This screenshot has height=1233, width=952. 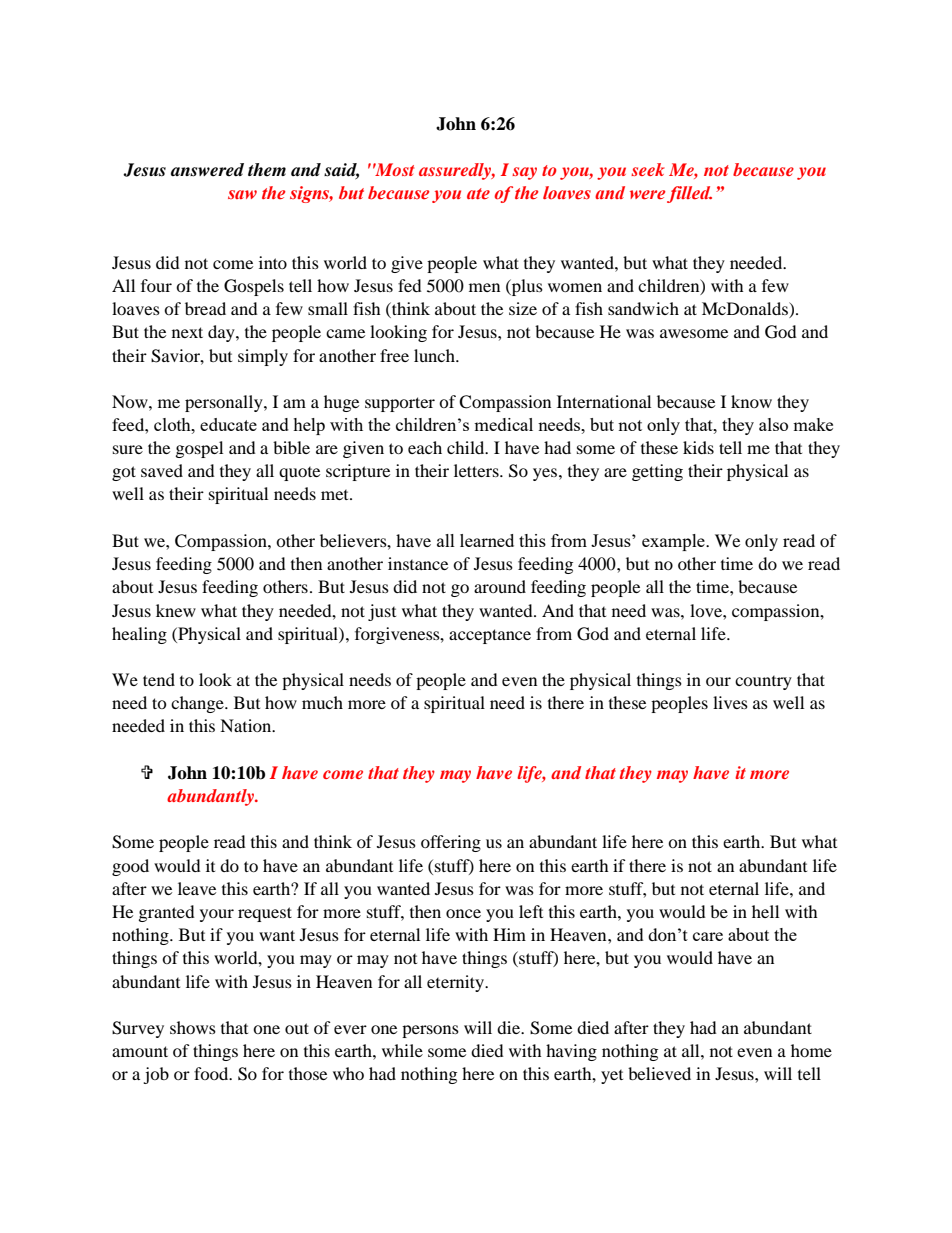 What do you see at coordinates (430, 1031) in the screenshot?
I see `persons` at bounding box center [430, 1031].
